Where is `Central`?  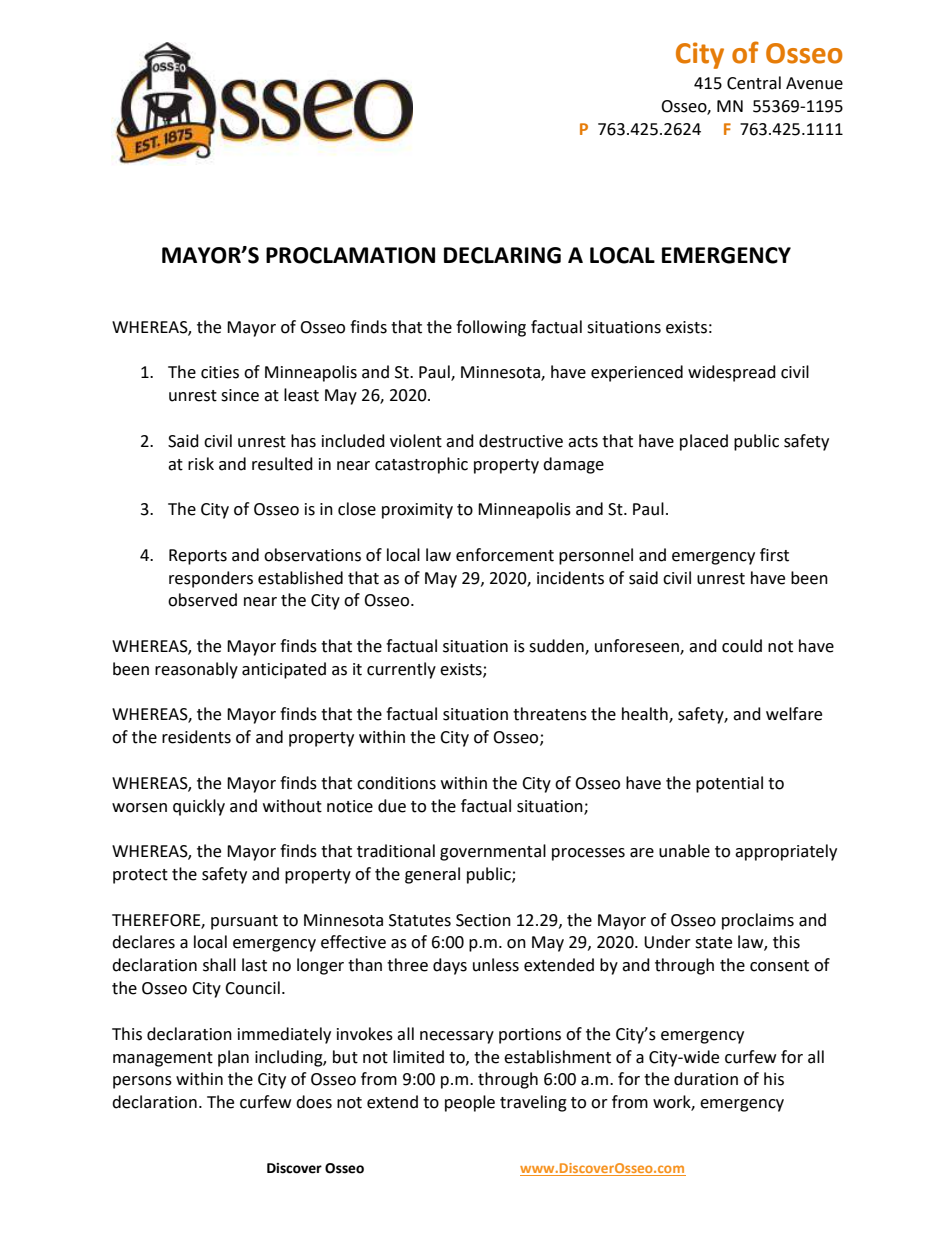
Central is located at coordinates (754, 83).
